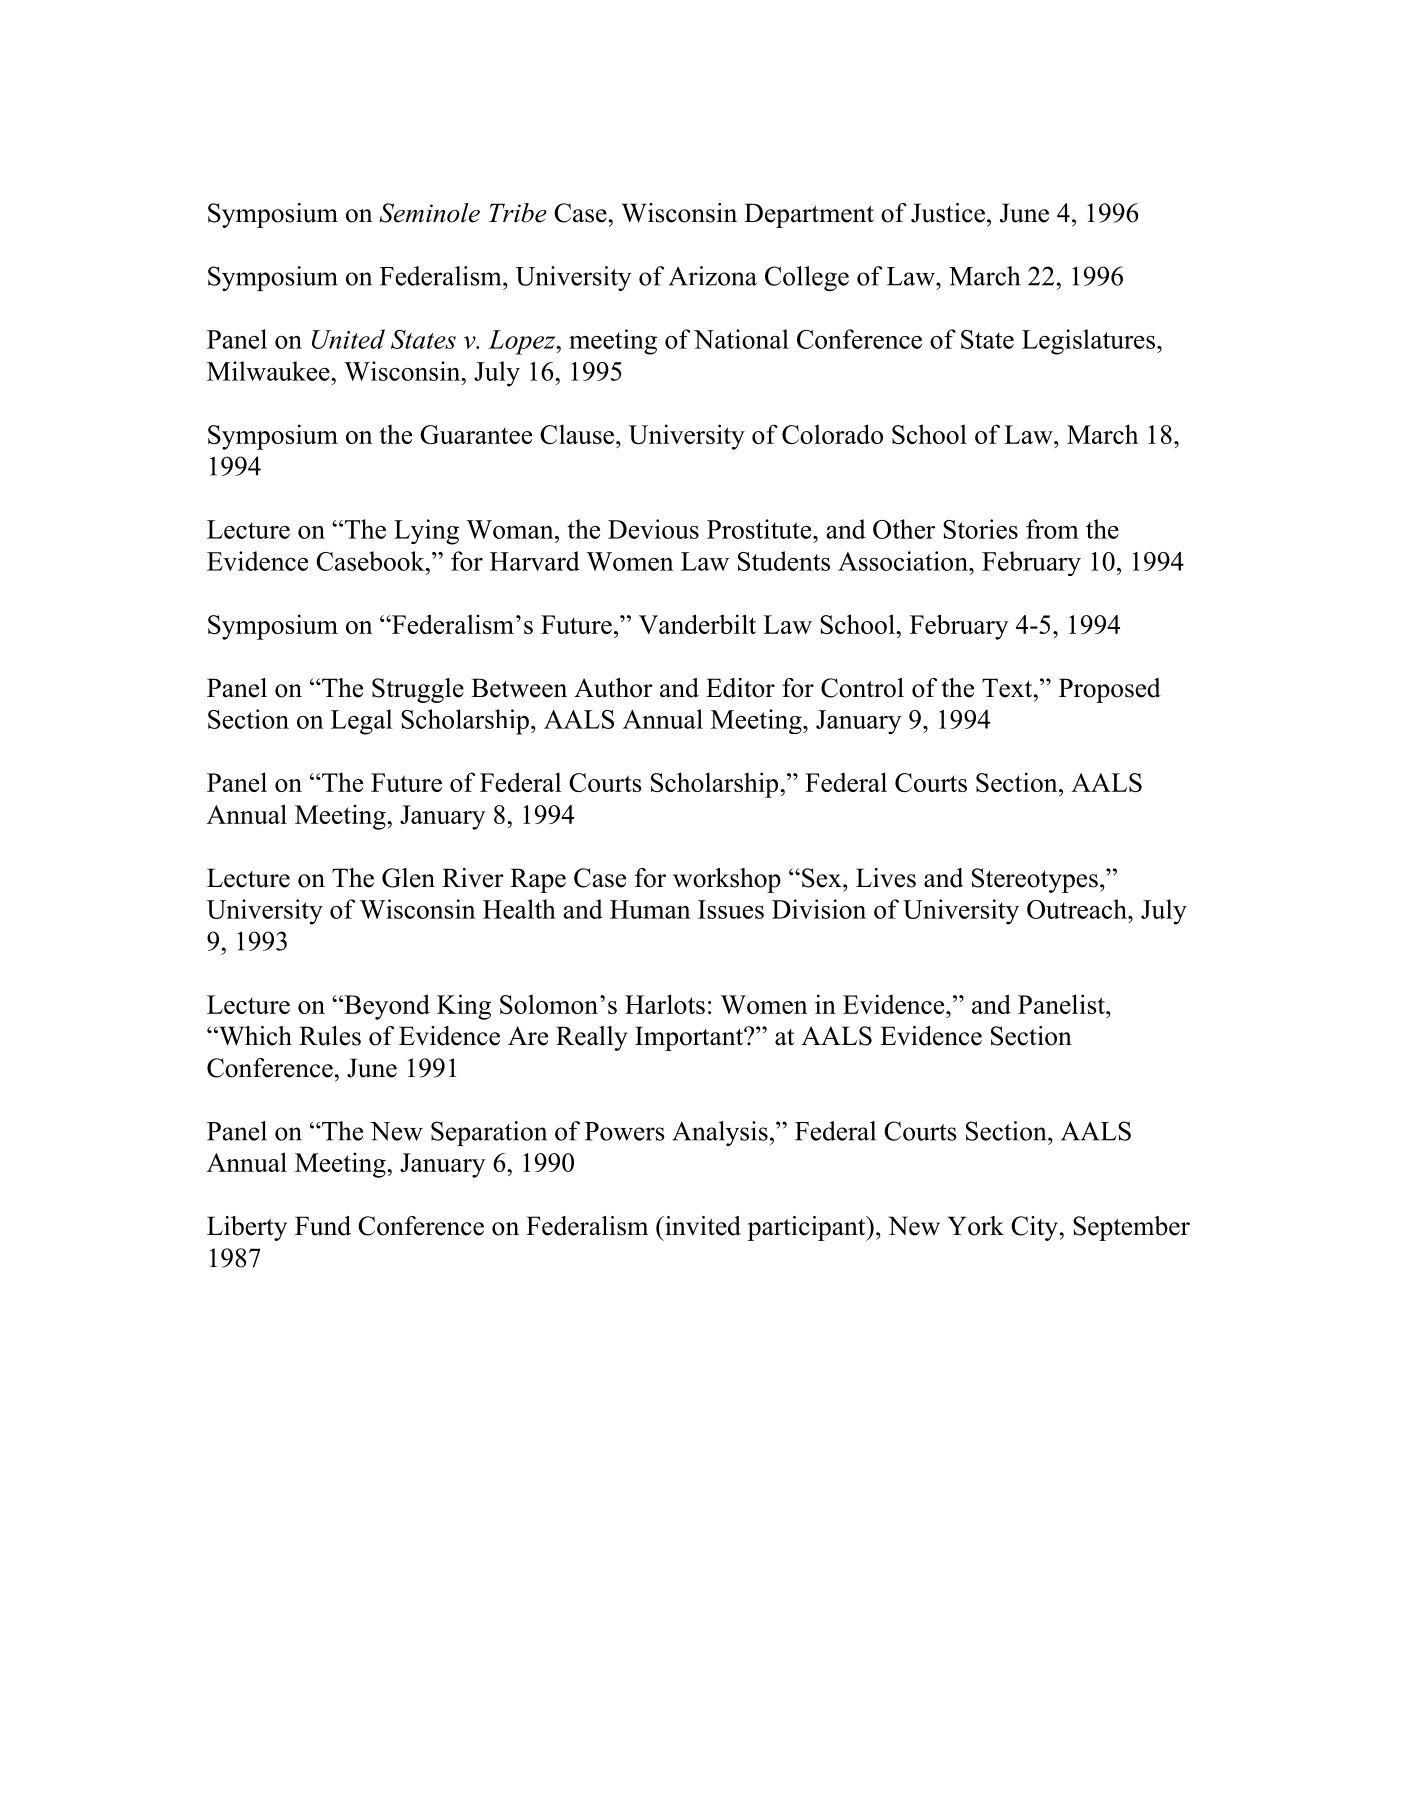 This screenshot has height=1817, width=1404. I want to click on Lying, so click(426, 532).
